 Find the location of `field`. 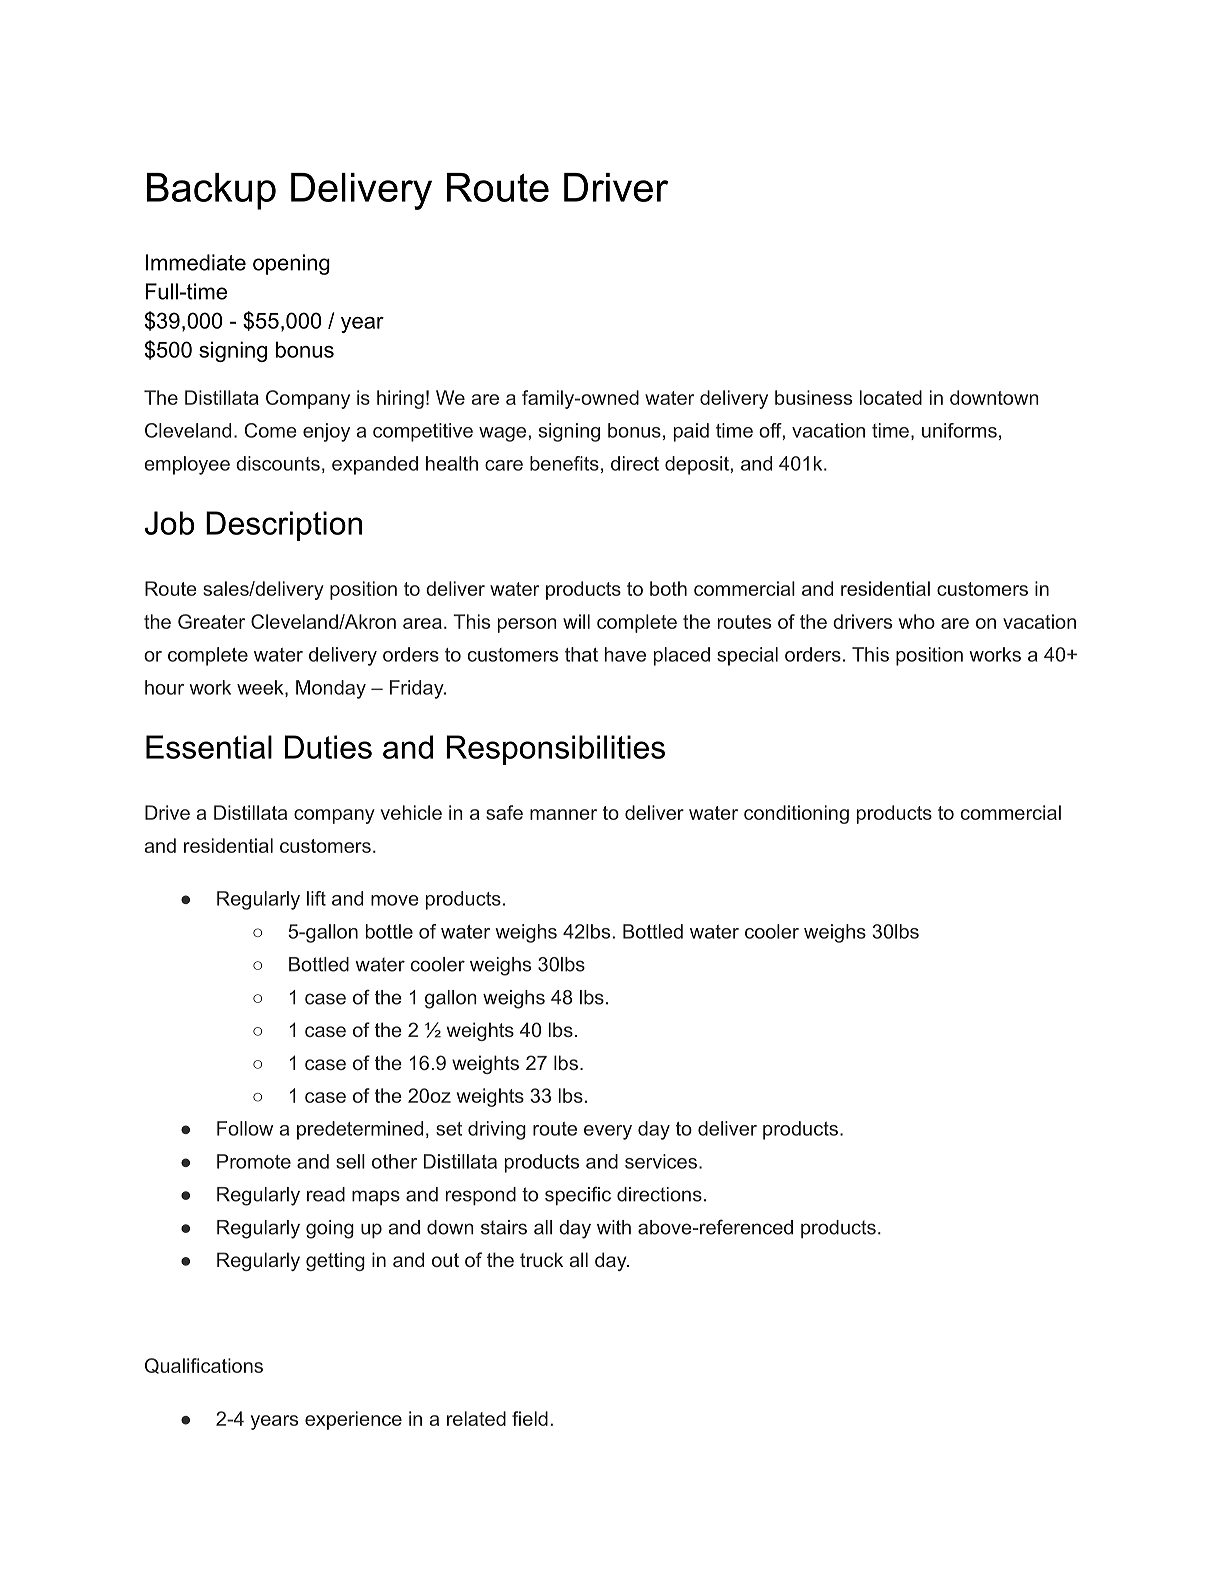

field is located at coordinates (530, 1418).
